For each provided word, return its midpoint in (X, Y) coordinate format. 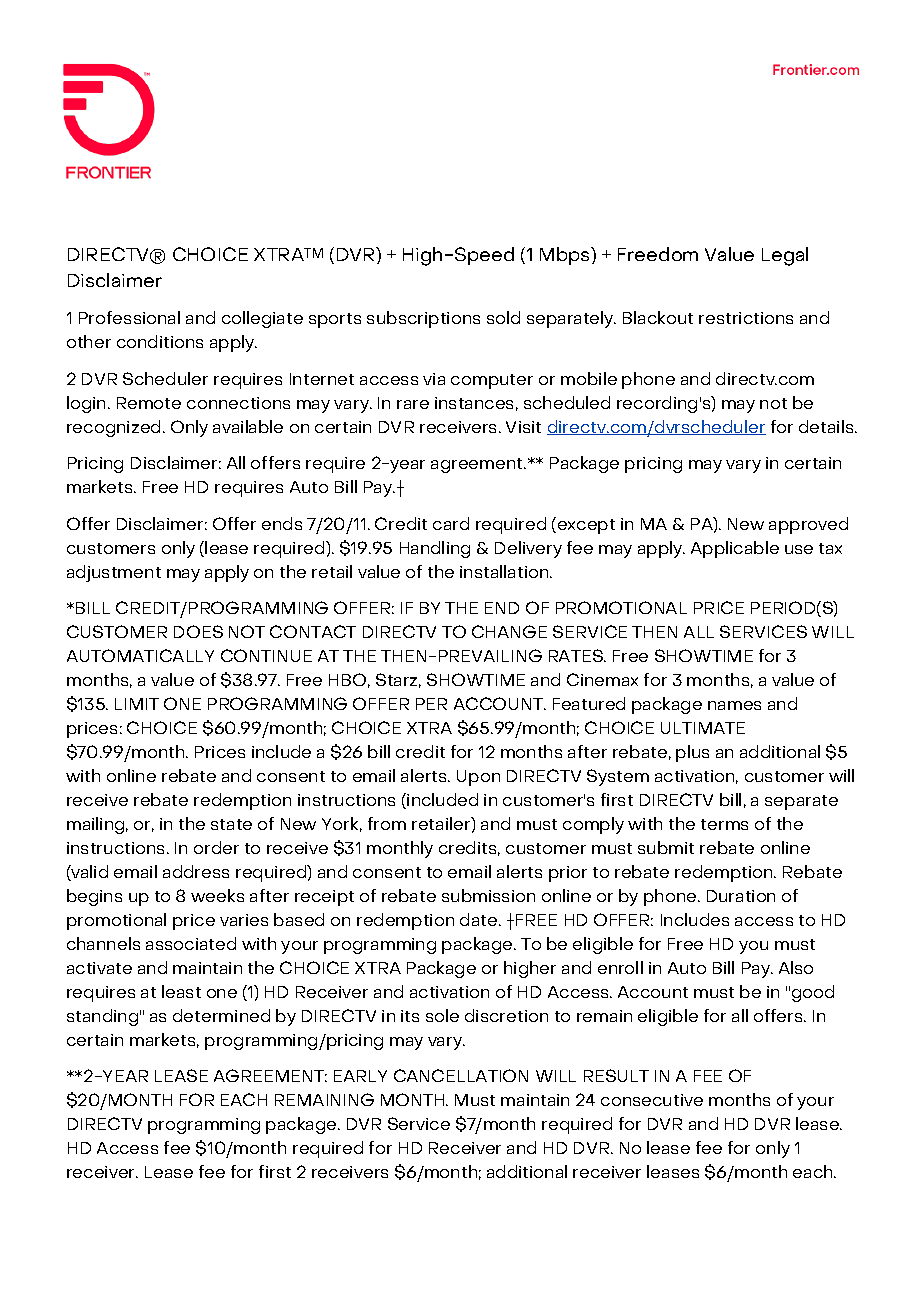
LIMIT (137, 704)
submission (488, 895)
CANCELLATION (461, 1075)
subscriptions (423, 319)
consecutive (652, 1100)
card (451, 523)
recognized (115, 428)
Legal (785, 256)
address (196, 871)
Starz (398, 680)
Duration (741, 896)
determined (221, 1015)
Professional (129, 317)
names (734, 705)
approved (808, 525)
